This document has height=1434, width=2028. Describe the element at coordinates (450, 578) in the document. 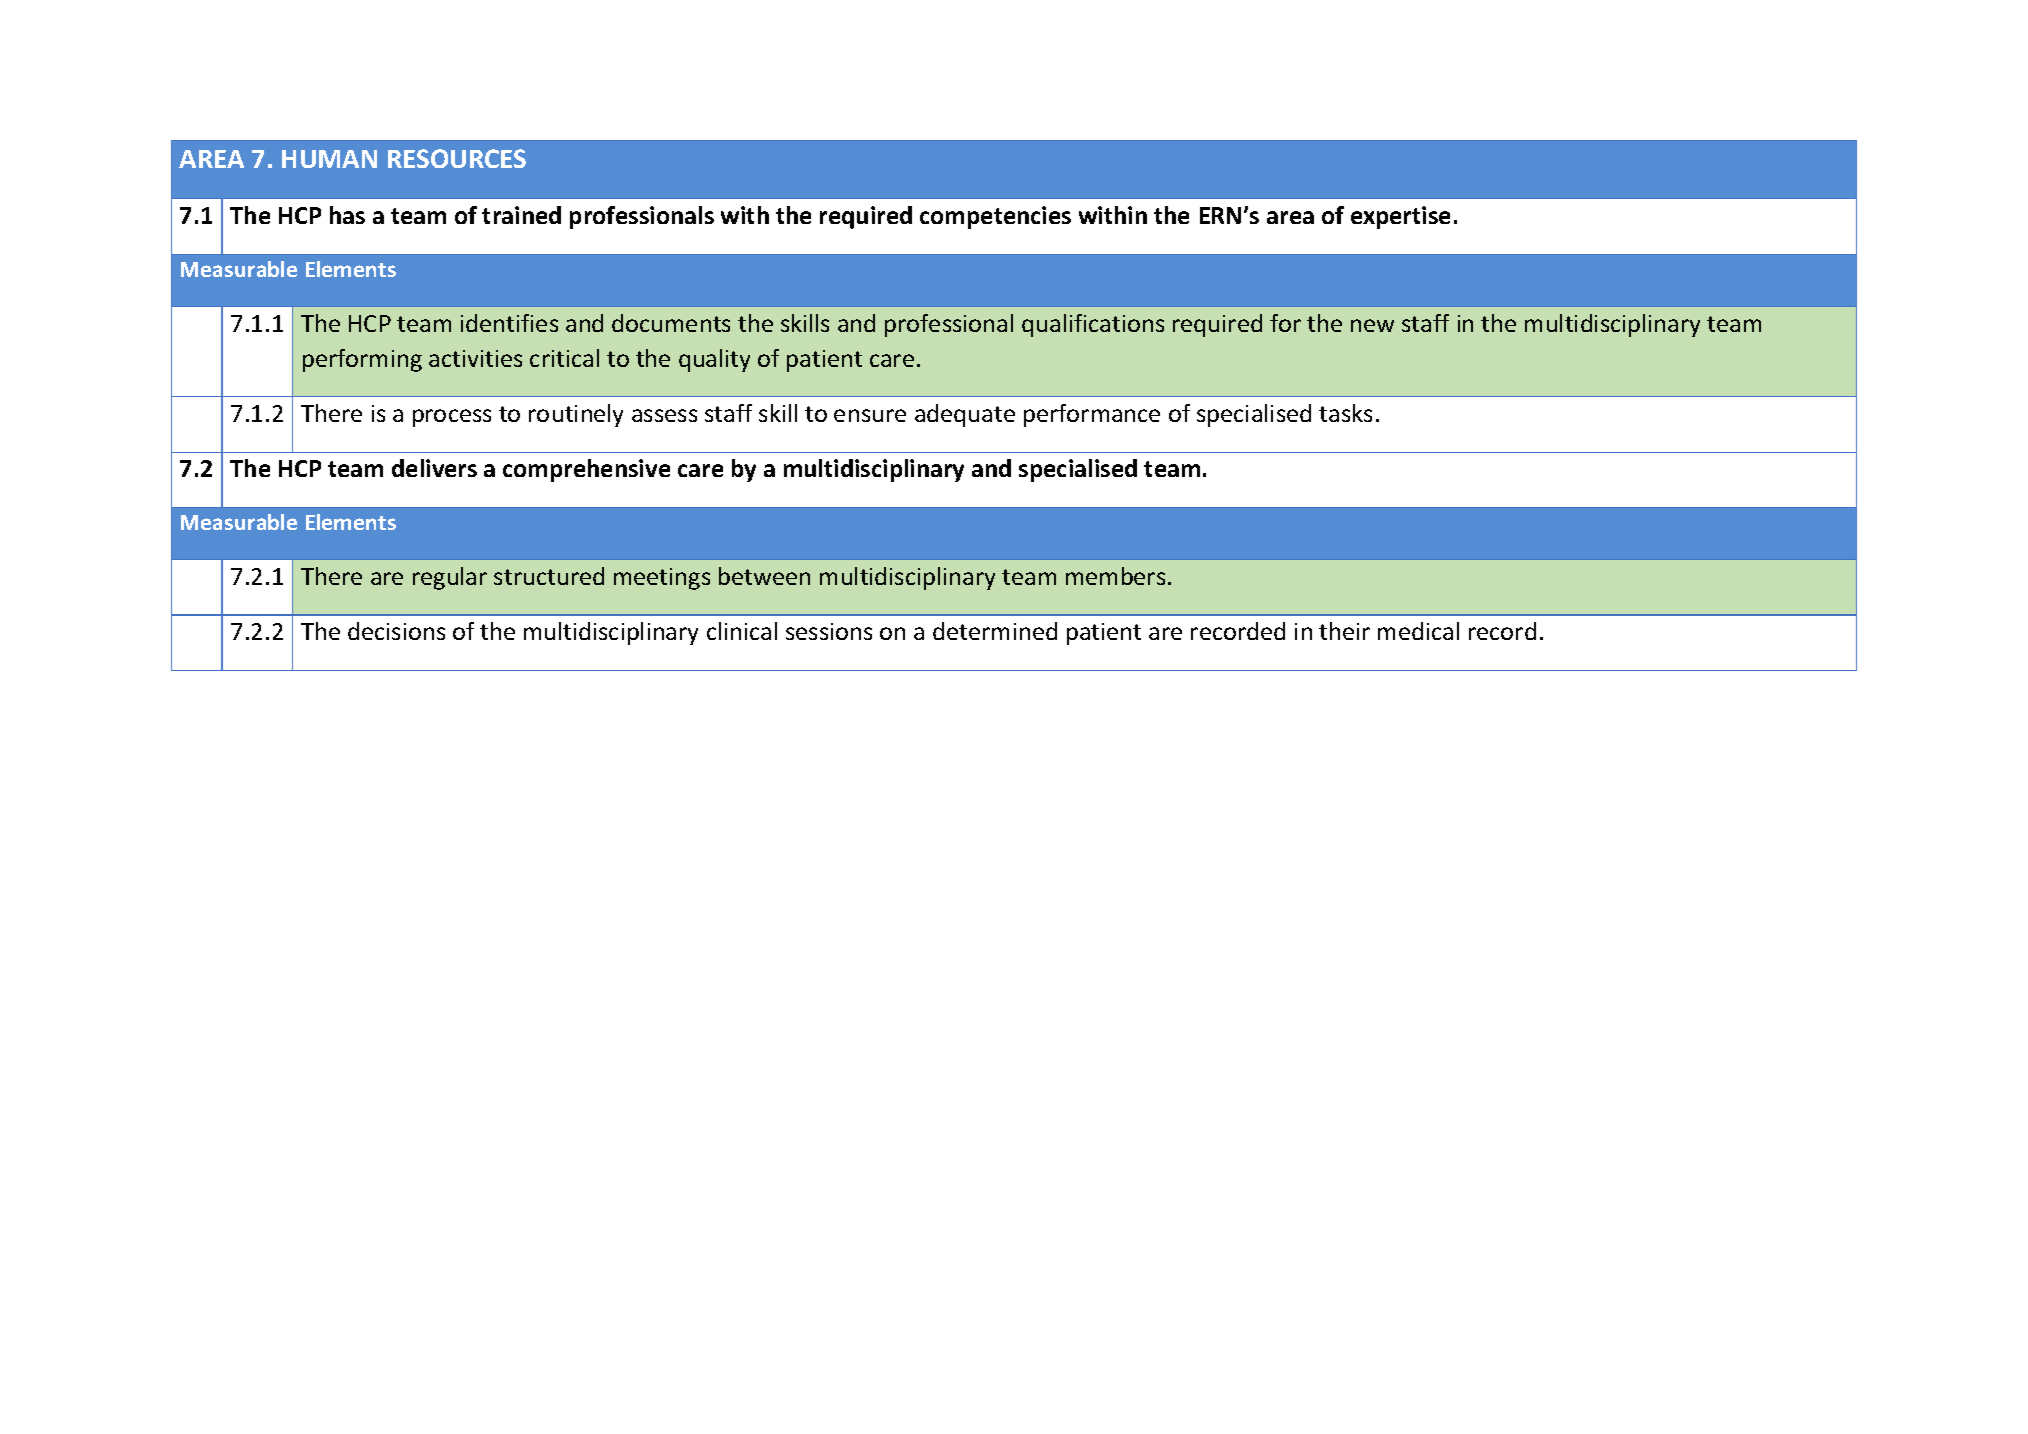

I see `regular` at that location.
